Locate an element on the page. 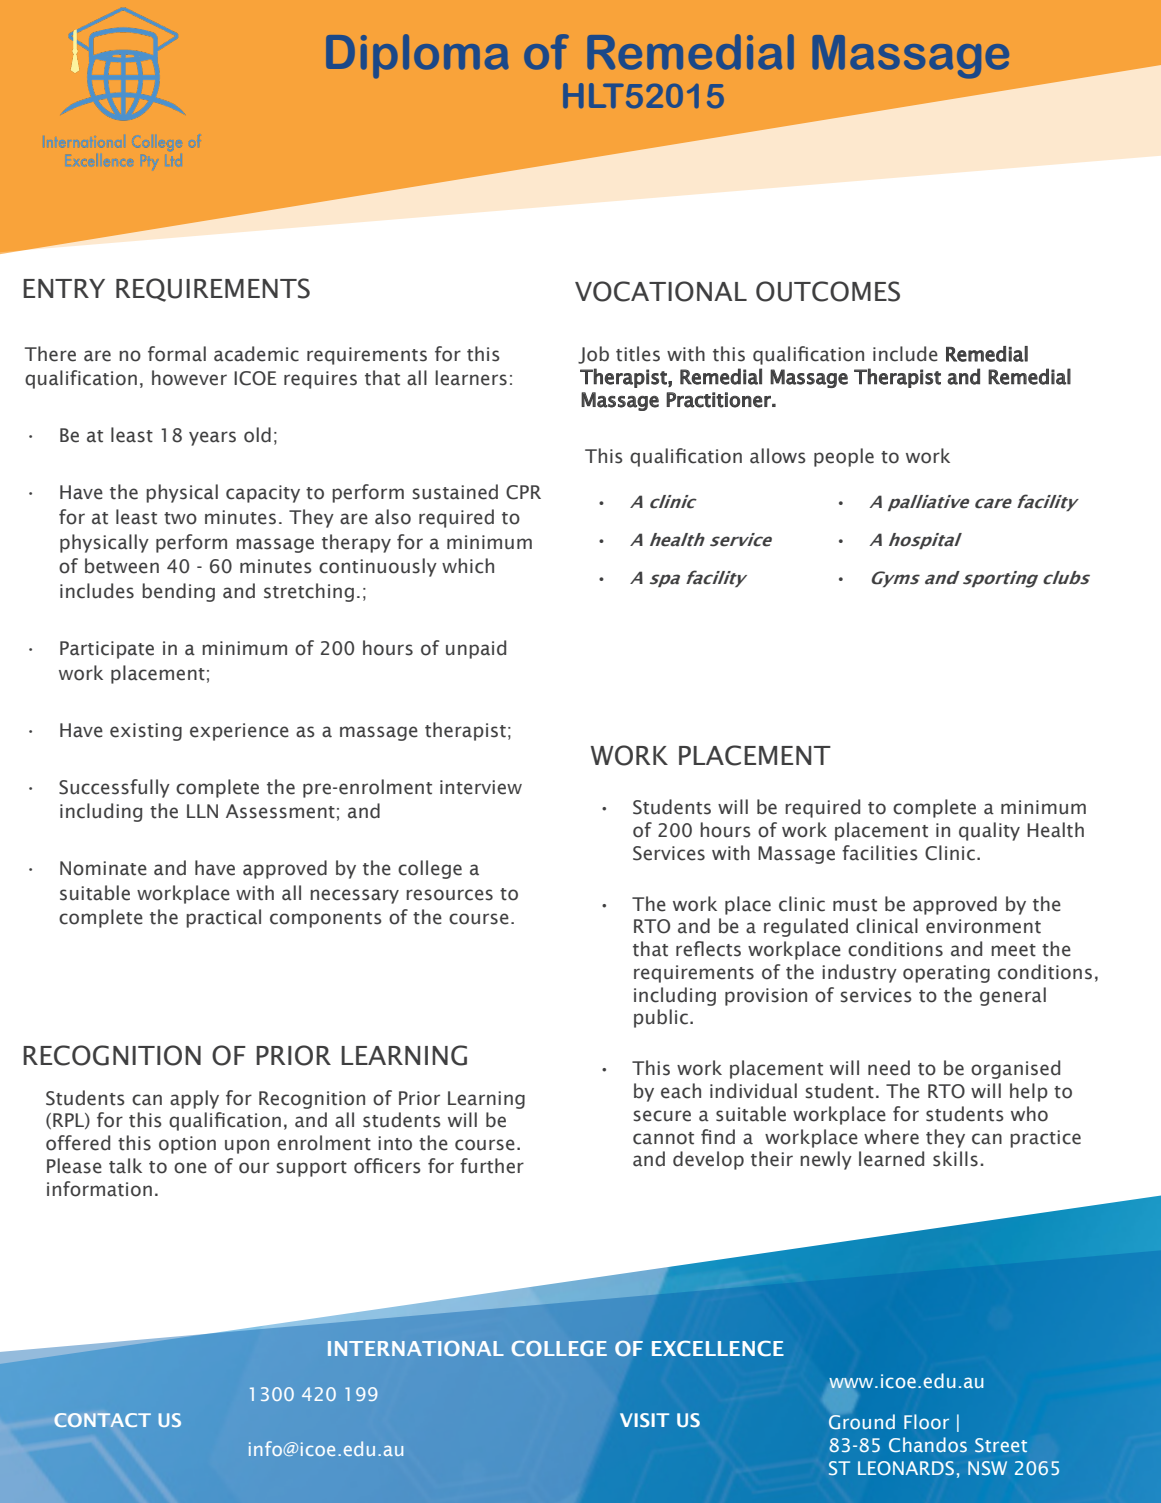 The height and width of the page is (1503, 1161). OUTCOMES is located at coordinates (828, 291).
